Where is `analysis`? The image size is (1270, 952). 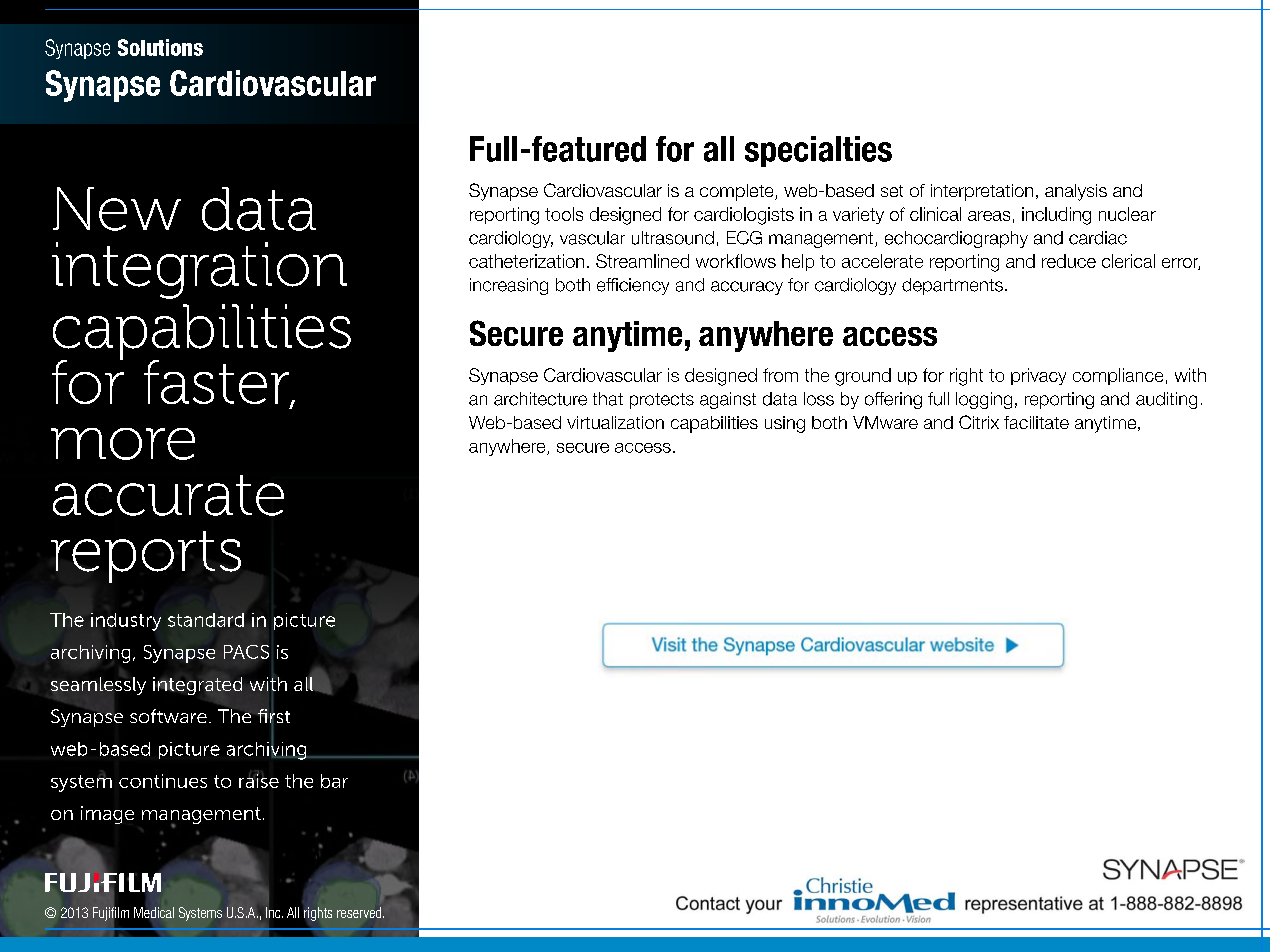 analysis is located at coordinates (1076, 192).
